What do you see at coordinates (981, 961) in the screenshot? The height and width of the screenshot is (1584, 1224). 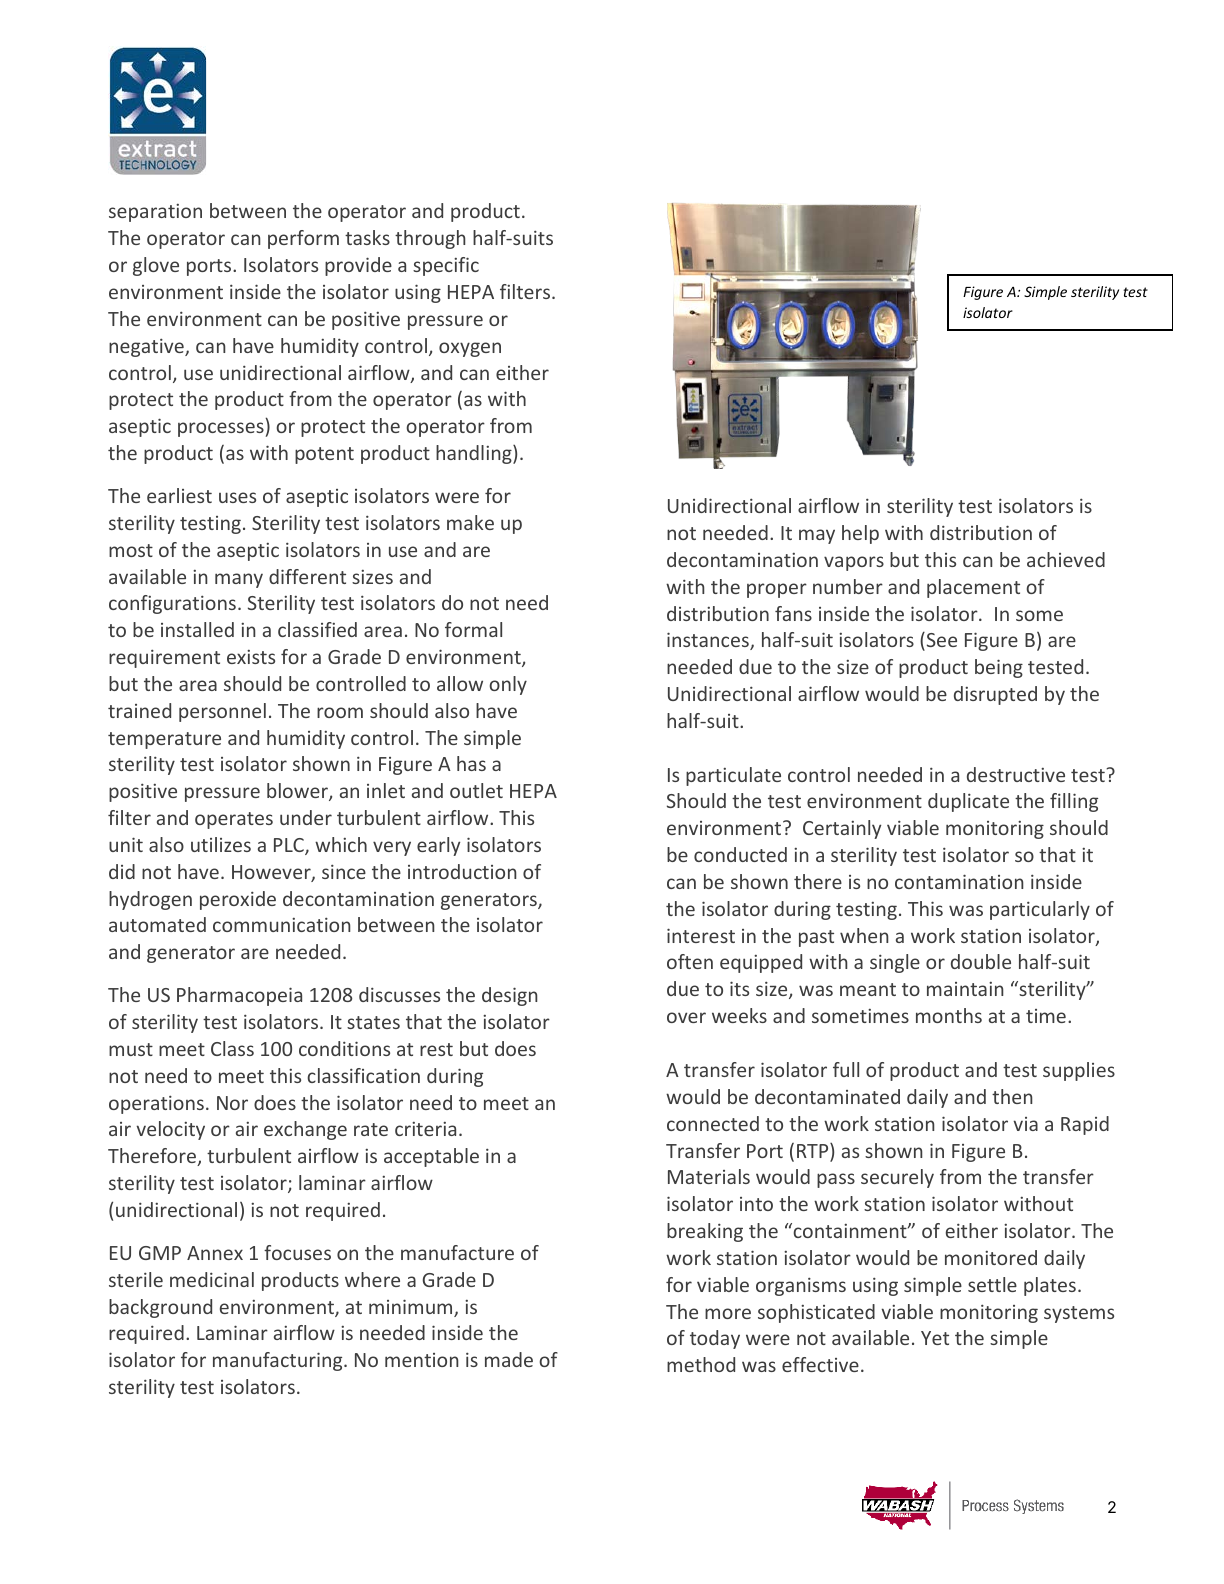 I see `double` at bounding box center [981, 961].
